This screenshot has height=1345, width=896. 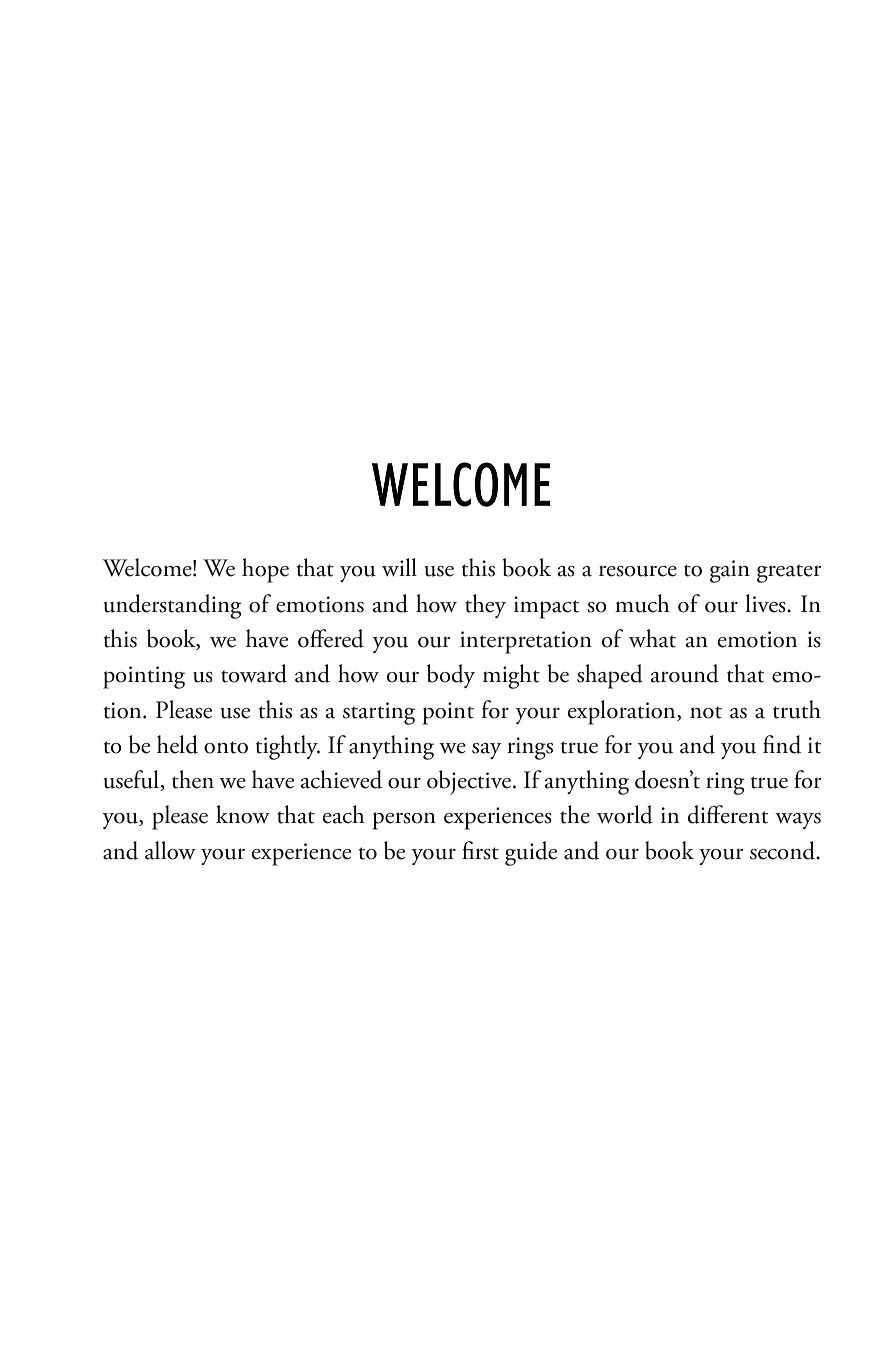 What do you see at coordinates (170, 850) in the screenshot?
I see `allow` at bounding box center [170, 850].
